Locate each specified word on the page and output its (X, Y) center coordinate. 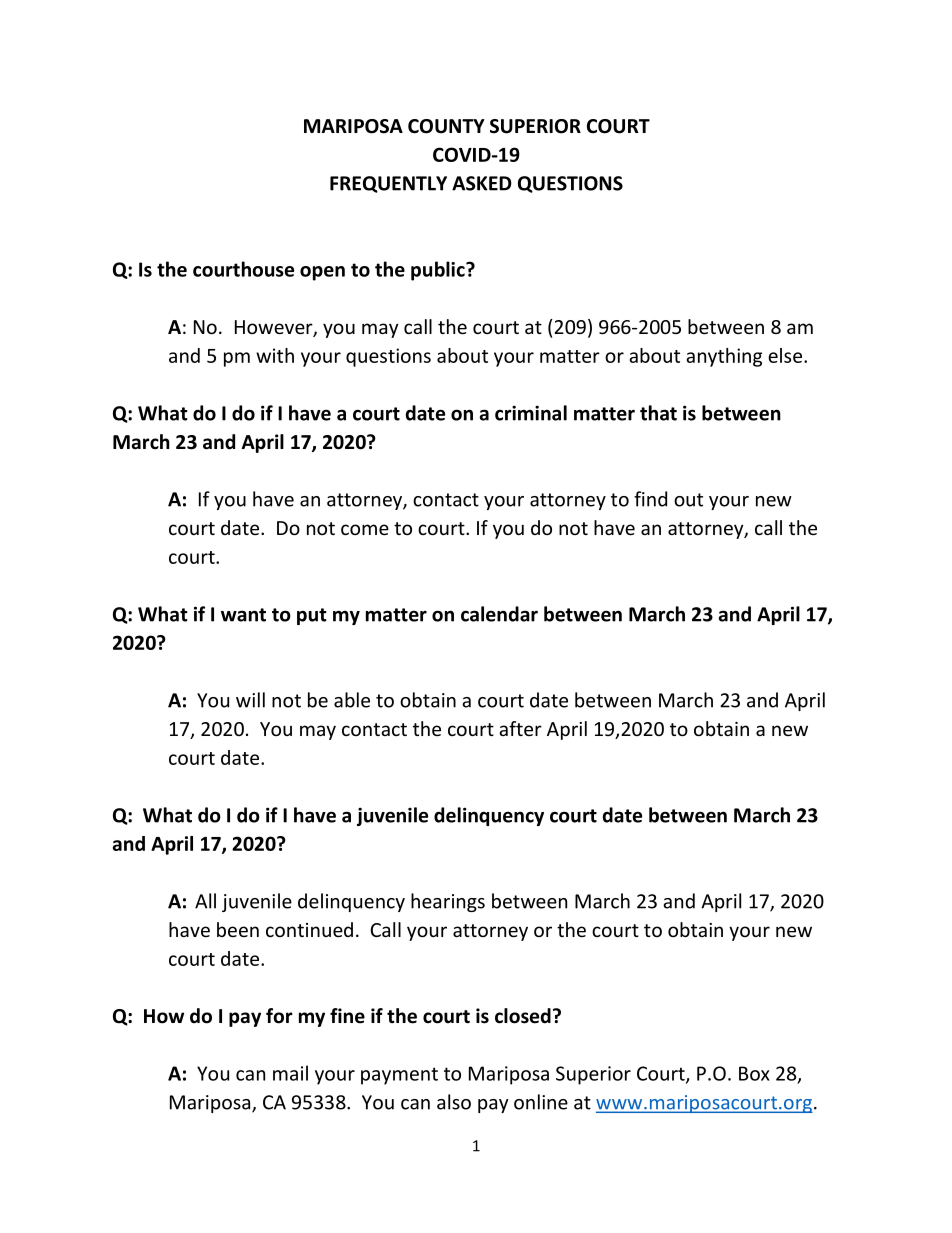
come (365, 529)
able (352, 700)
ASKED (482, 183)
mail (290, 1073)
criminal (531, 413)
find (650, 499)
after (520, 728)
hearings (448, 902)
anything (724, 357)
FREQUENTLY (388, 184)
